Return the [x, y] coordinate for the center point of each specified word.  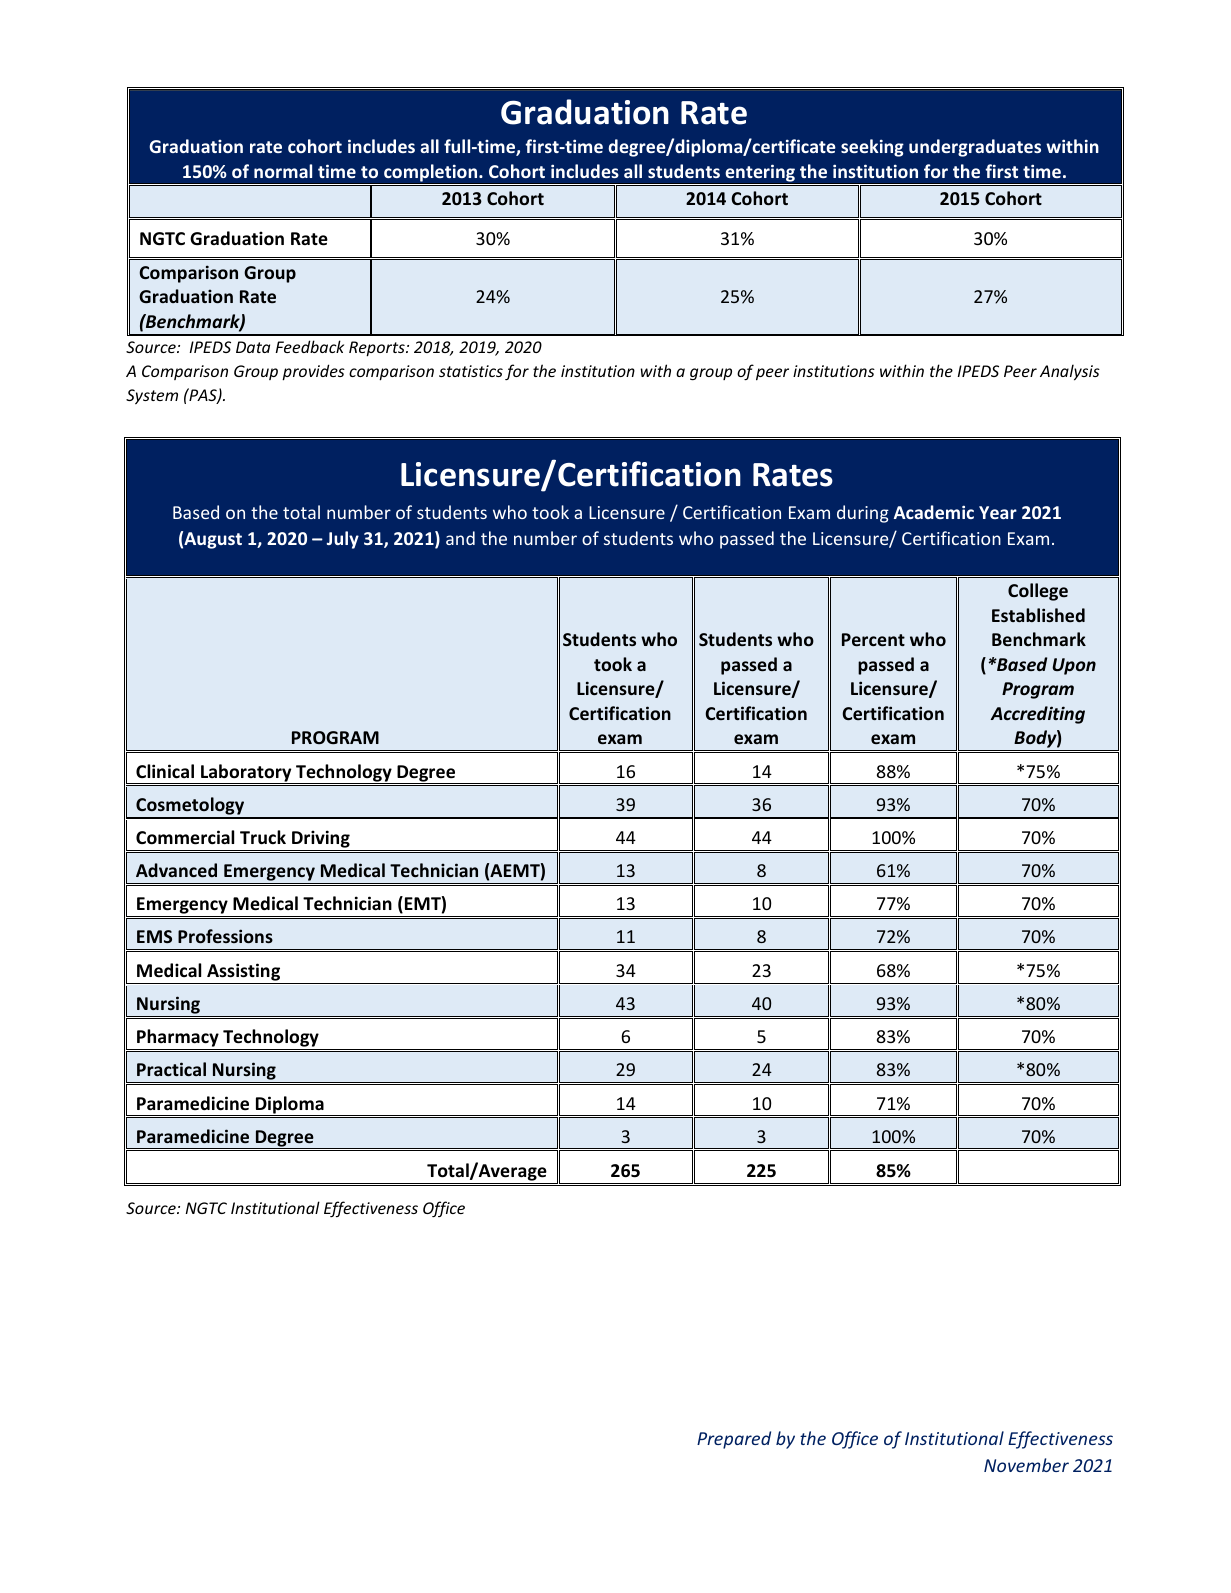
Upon [1074, 666]
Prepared [734, 1440]
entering [760, 173]
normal [283, 171]
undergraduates [975, 148]
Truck [263, 837]
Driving [321, 840]
